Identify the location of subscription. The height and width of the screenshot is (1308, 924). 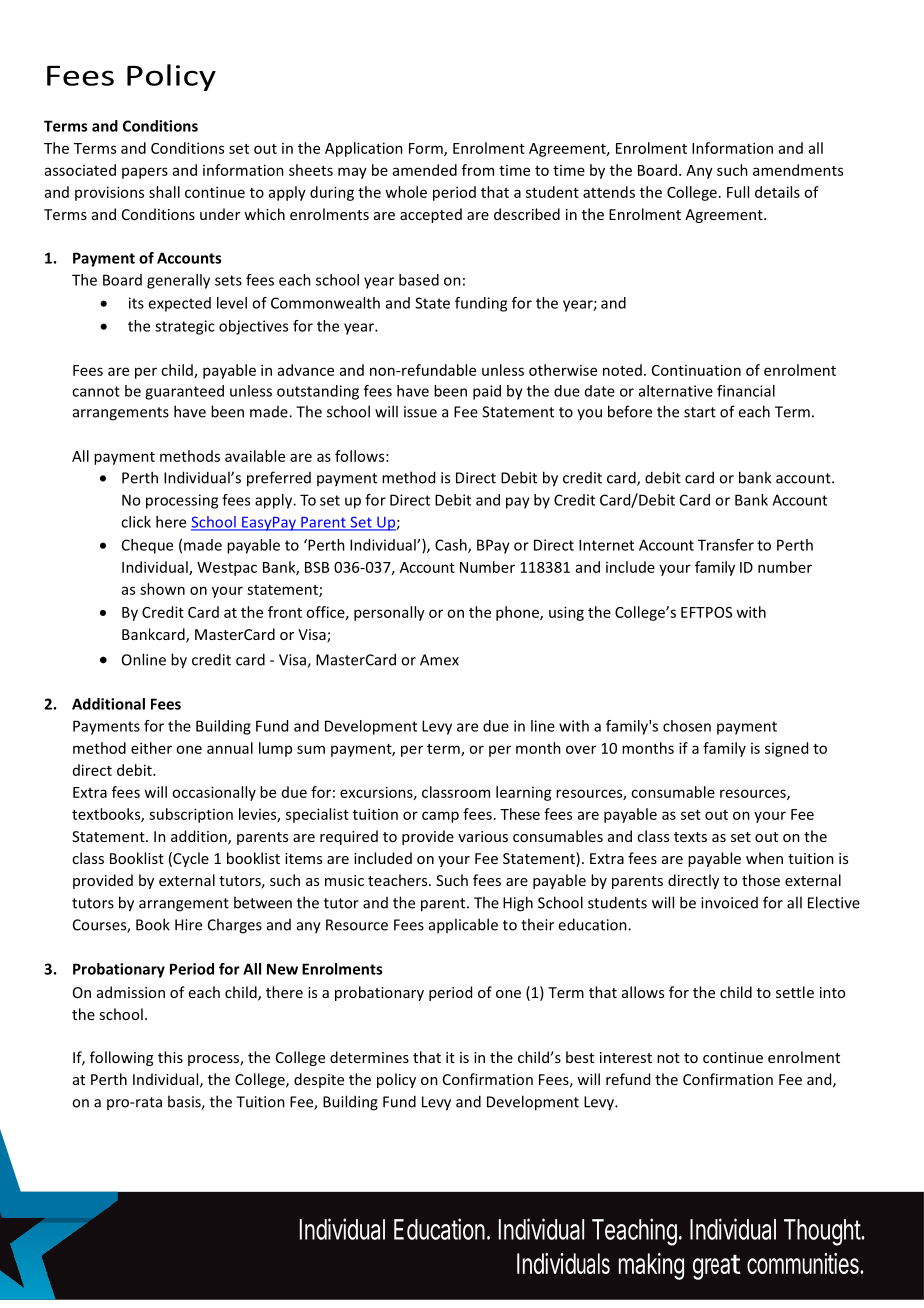
(191, 815).
